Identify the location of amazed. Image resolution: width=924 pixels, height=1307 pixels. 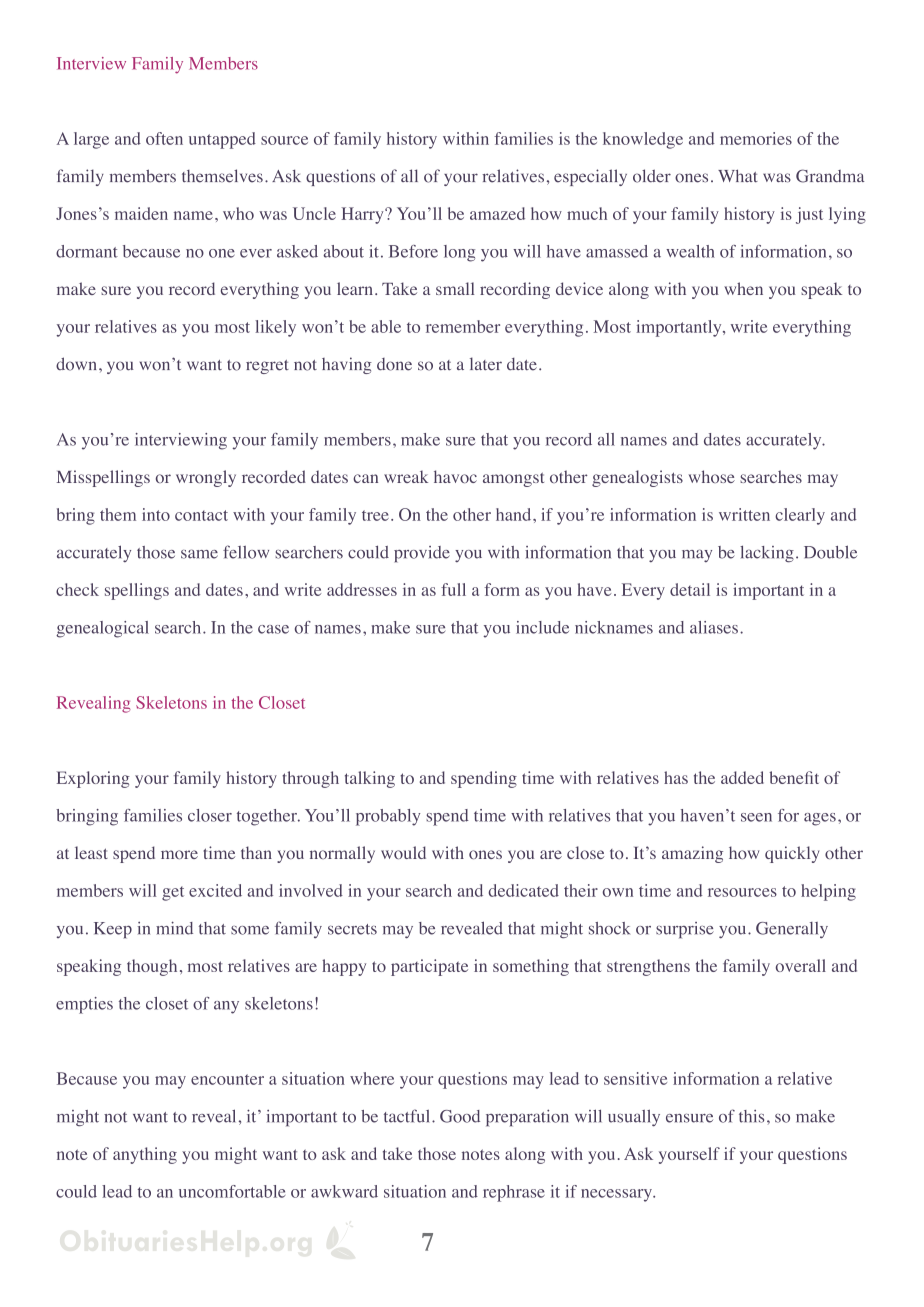
(497, 213).
